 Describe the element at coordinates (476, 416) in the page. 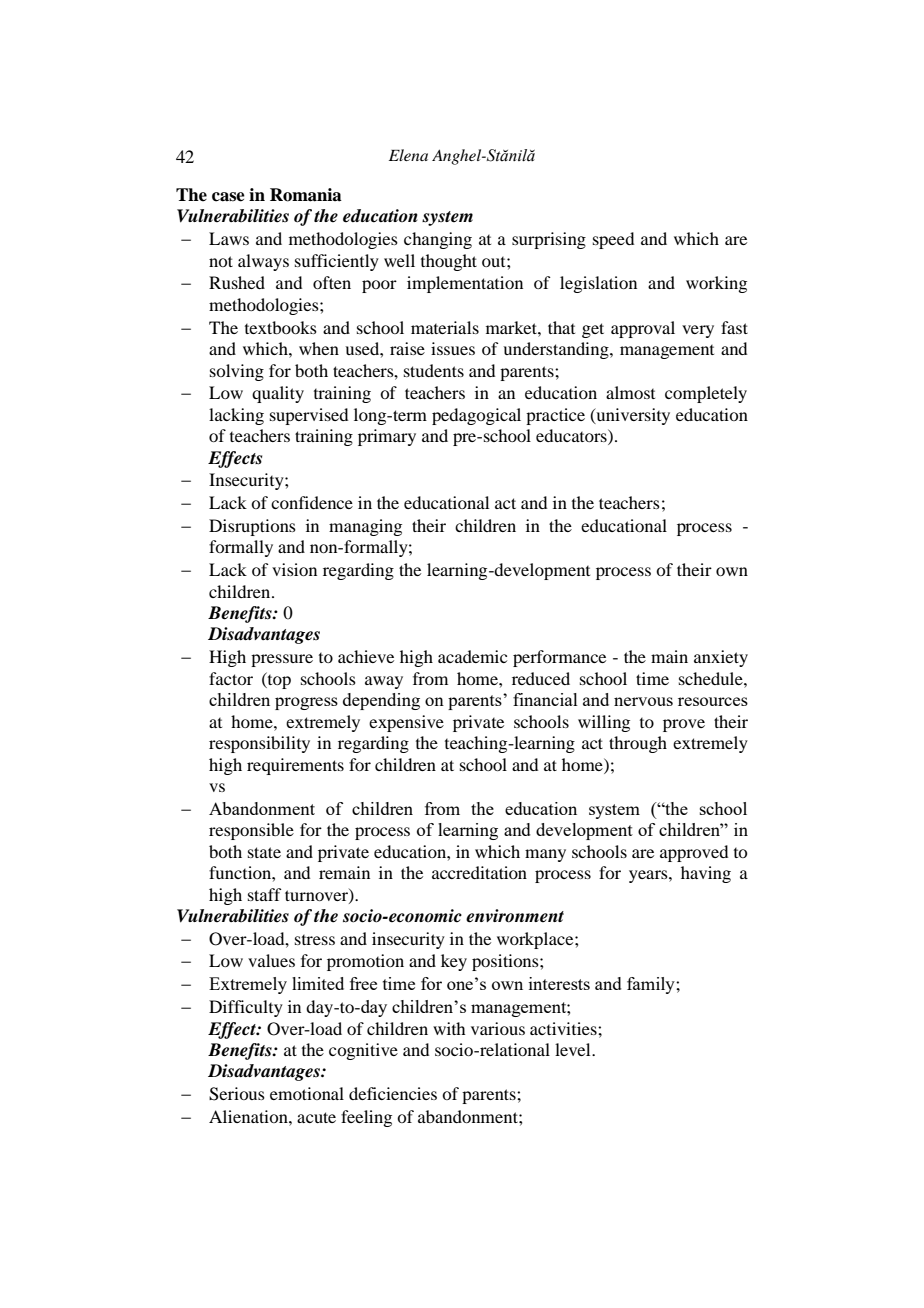

I see `pedagogical` at that location.
